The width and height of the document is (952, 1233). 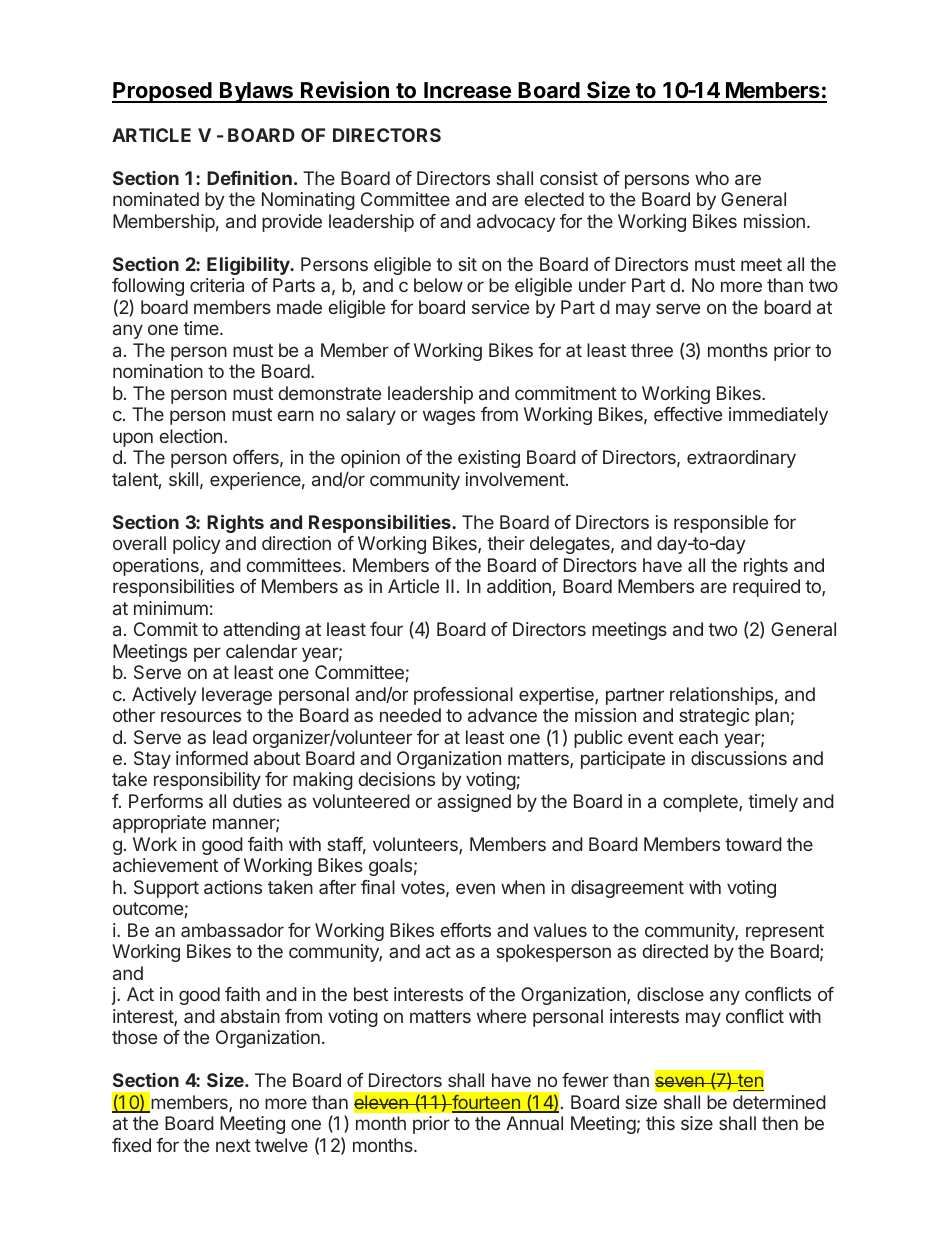 What do you see at coordinates (766, 588) in the document?
I see `required` at bounding box center [766, 588].
